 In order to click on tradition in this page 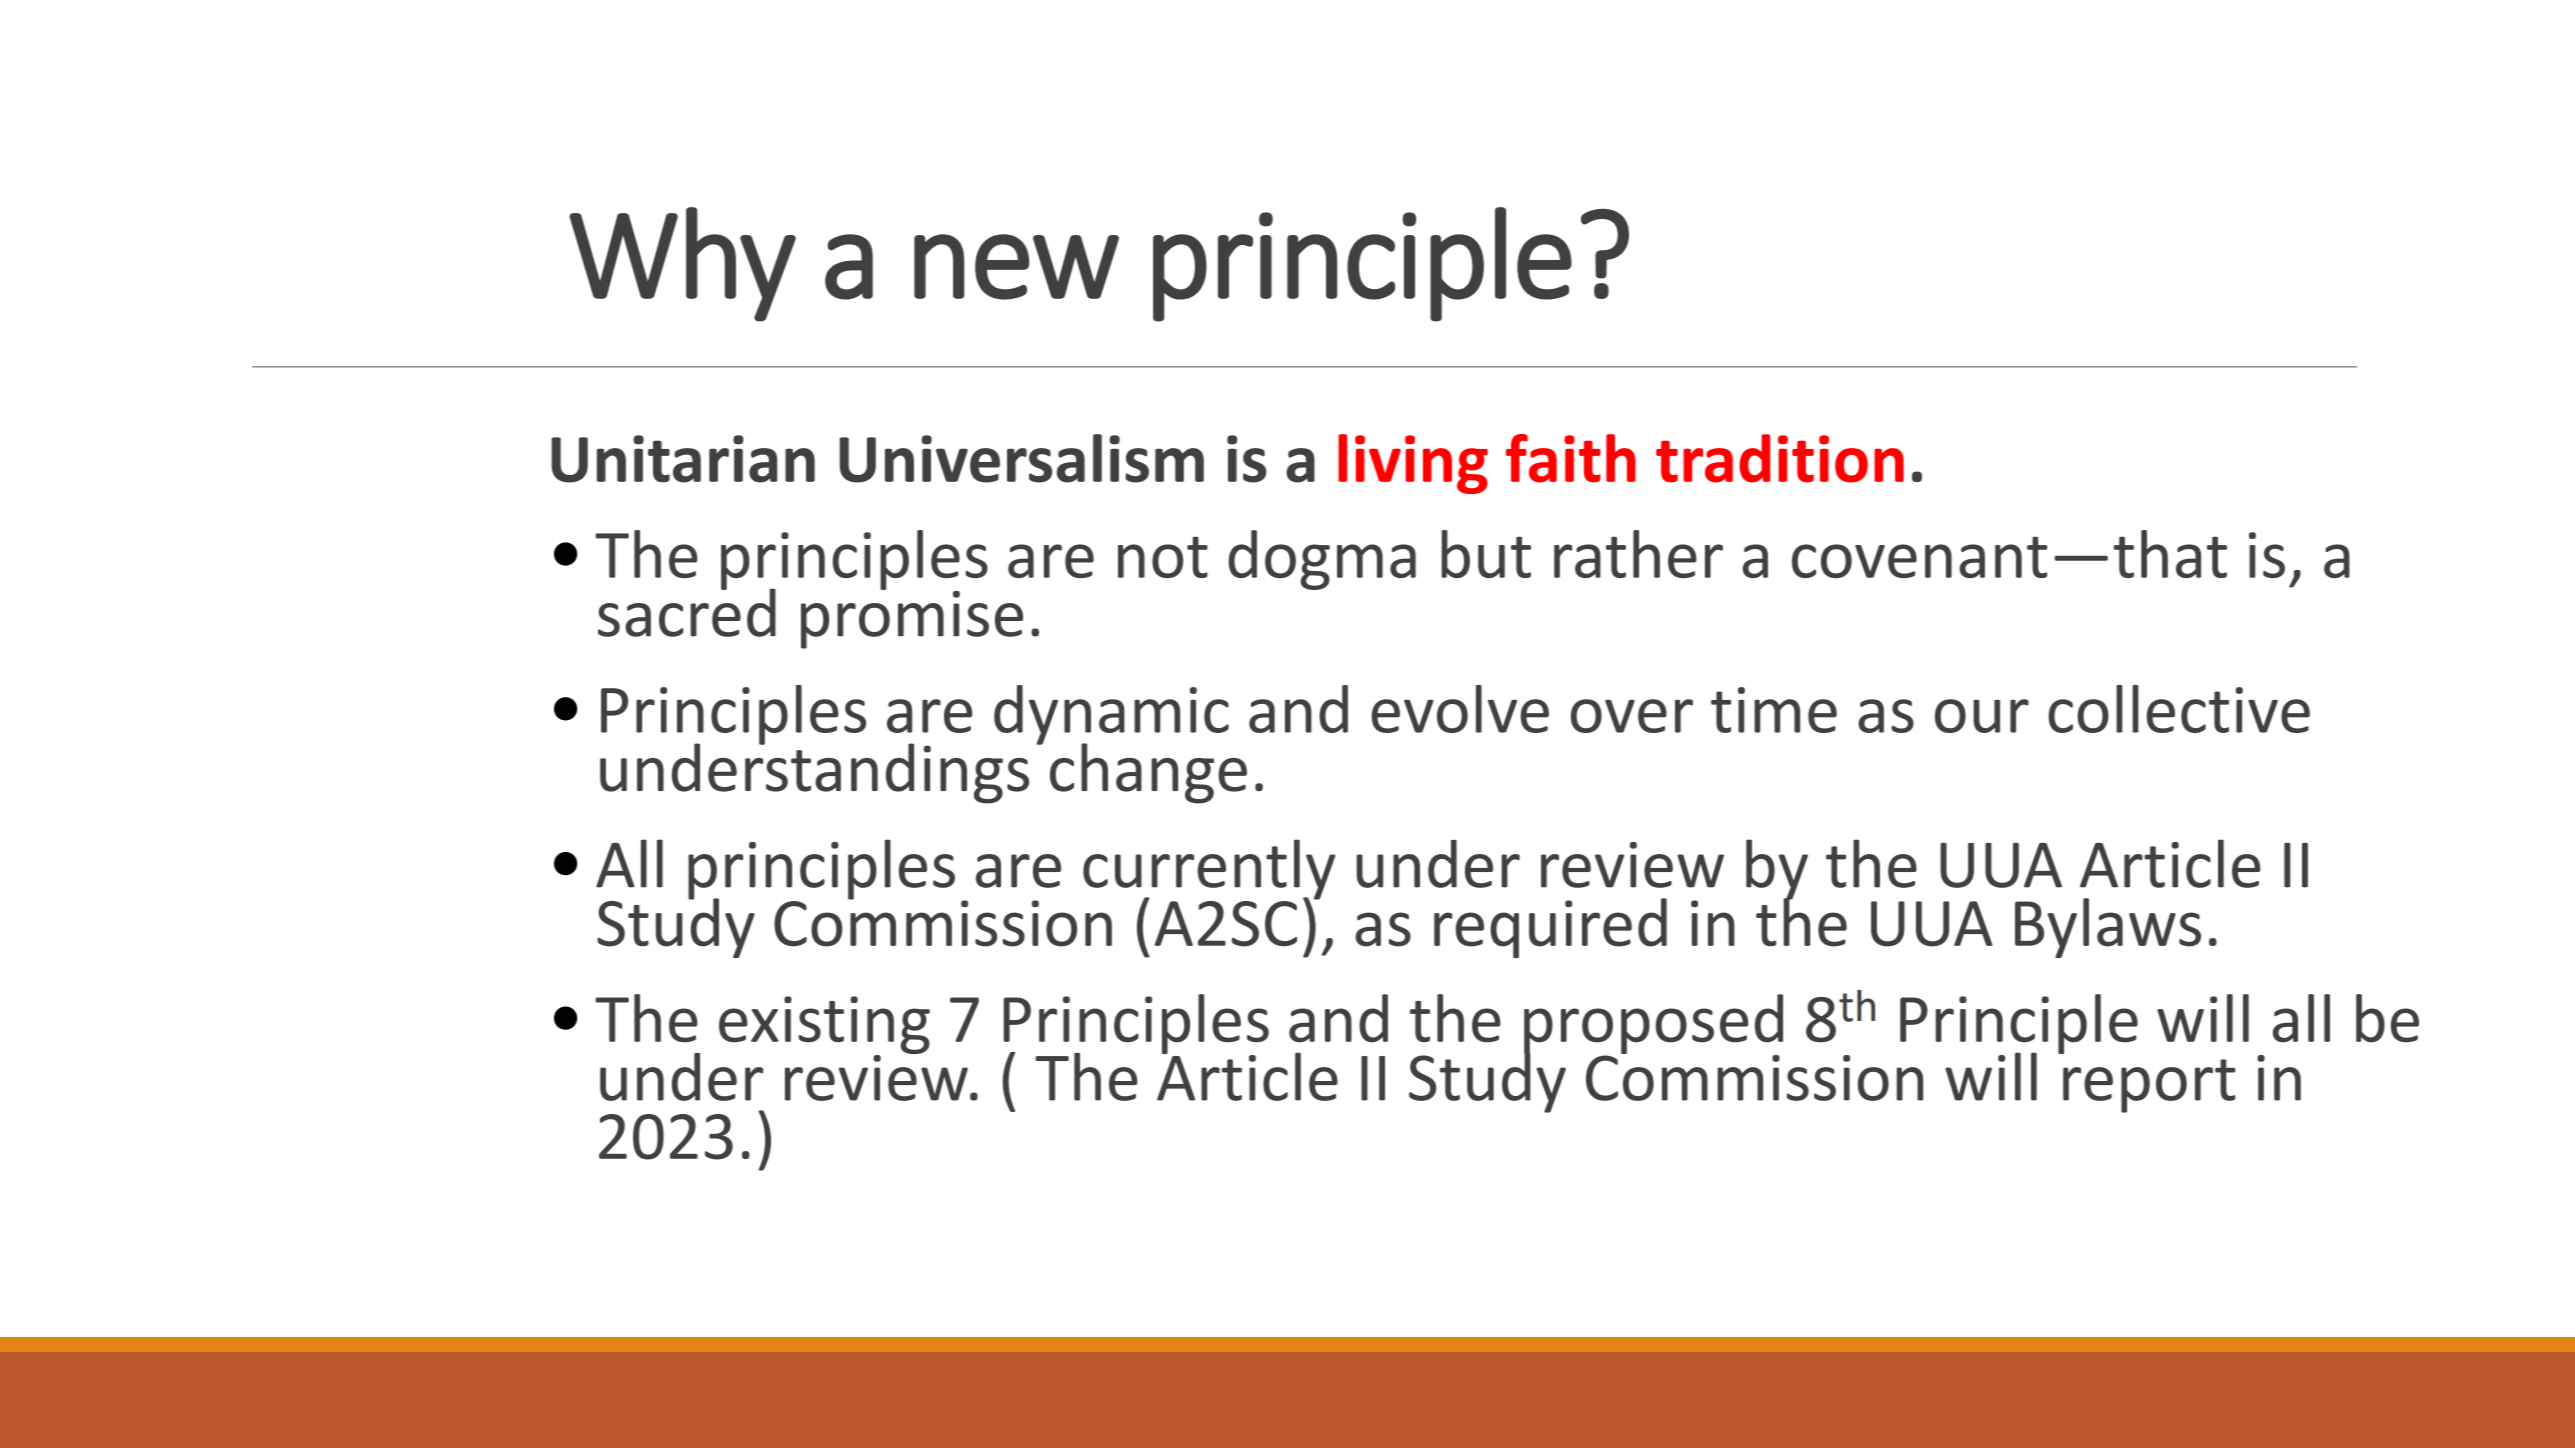, I will do `click(1780, 458)`.
